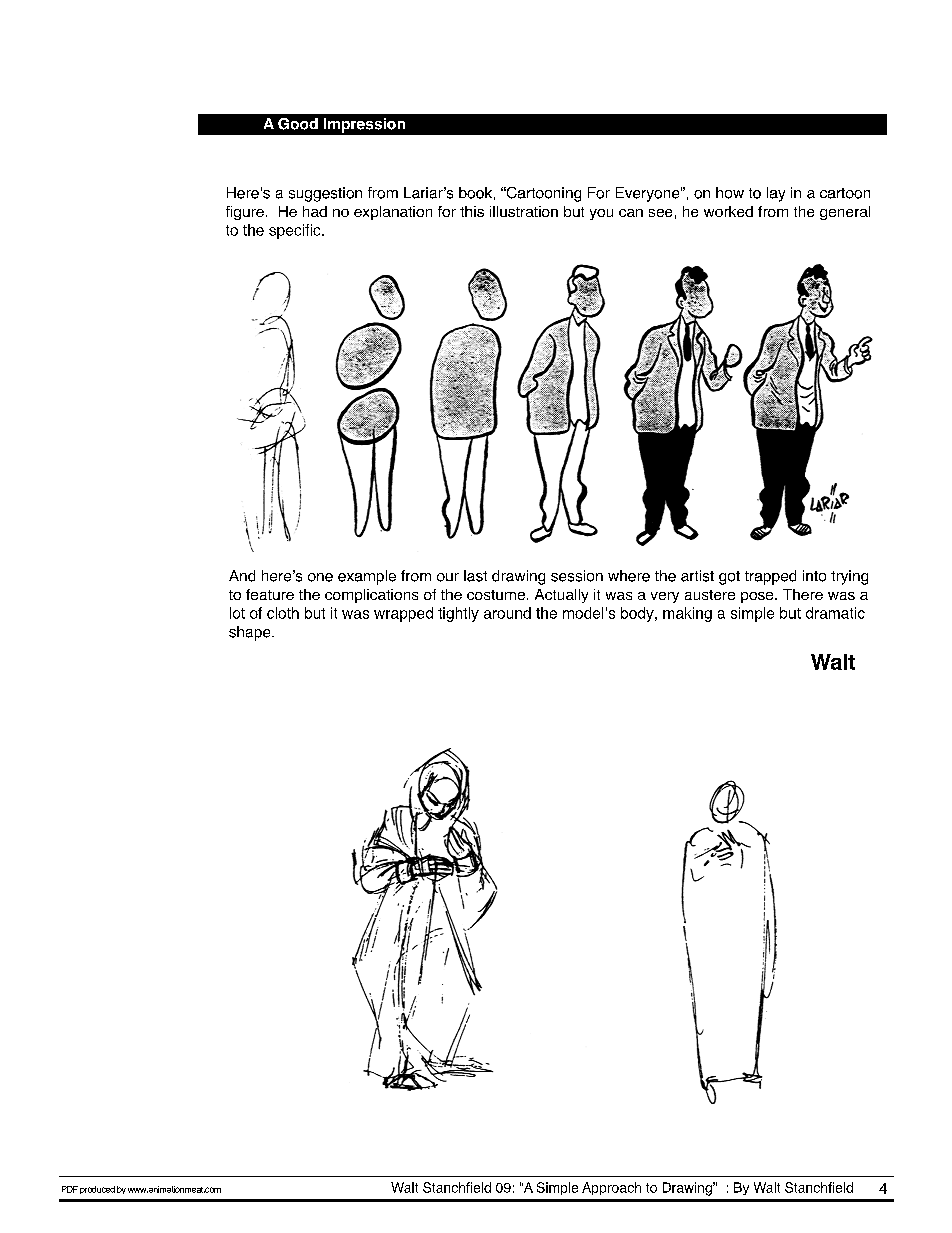 Image resolution: width=952 pixels, height=1233 pixels. What do you see at coordinates (776, 194) in the screenshot?
I see `lay` at bounding box center [776, 194].
